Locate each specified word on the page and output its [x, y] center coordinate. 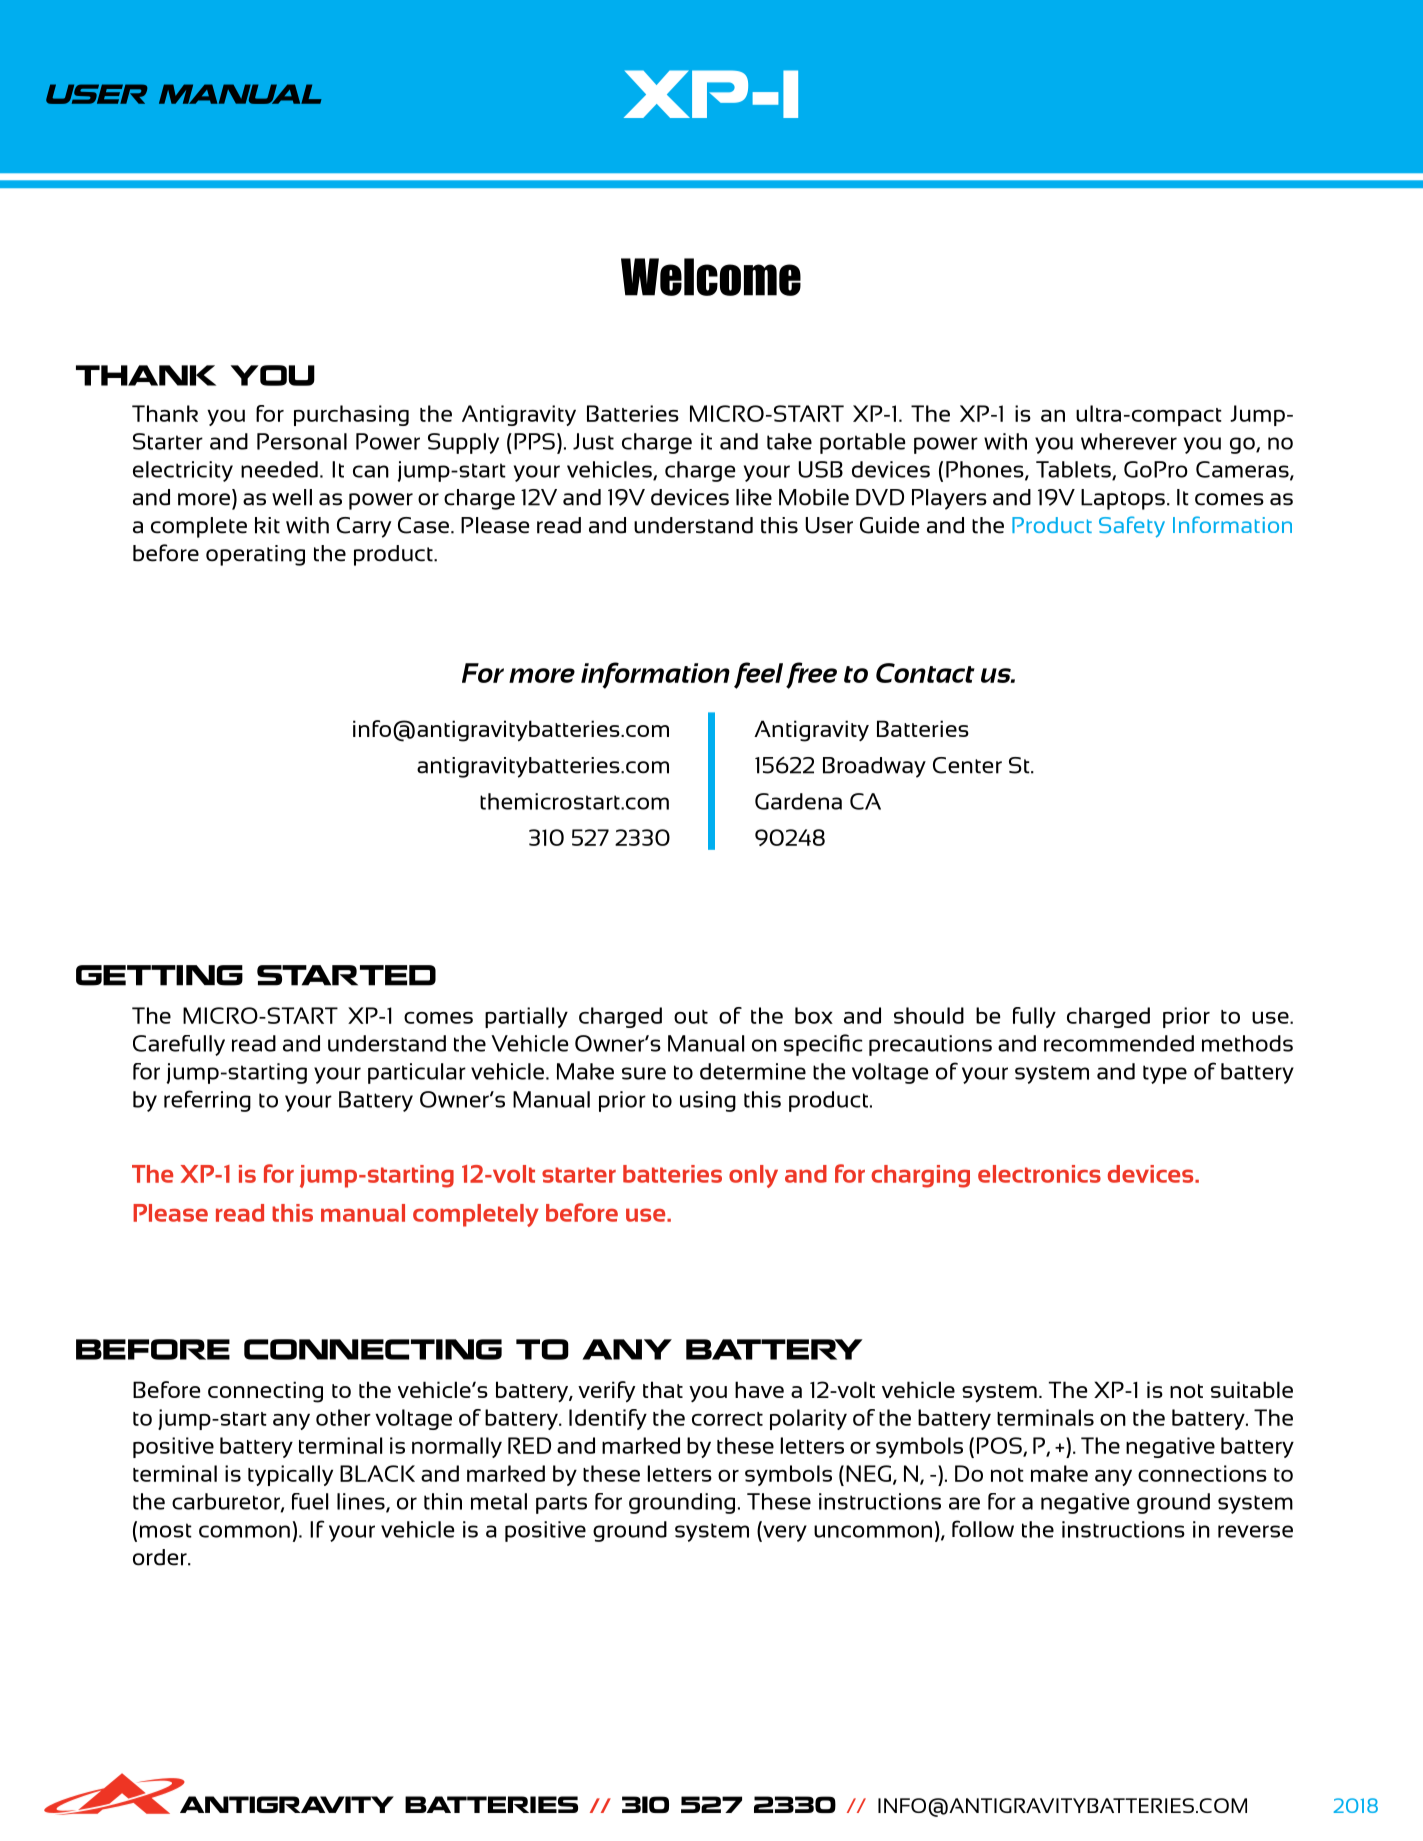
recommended [1119, 1043]
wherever [1129, 441]
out [691, 1017]
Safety [1132, 527]
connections [1202, 1473]
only [753, 1176]
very [784, 1533]
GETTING [159, 975]
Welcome [711, 277]
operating [255, 555]
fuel [310, 1501]
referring [207, 1101]
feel [758, 675]
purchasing [351, 415]
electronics [1039, 1174]
